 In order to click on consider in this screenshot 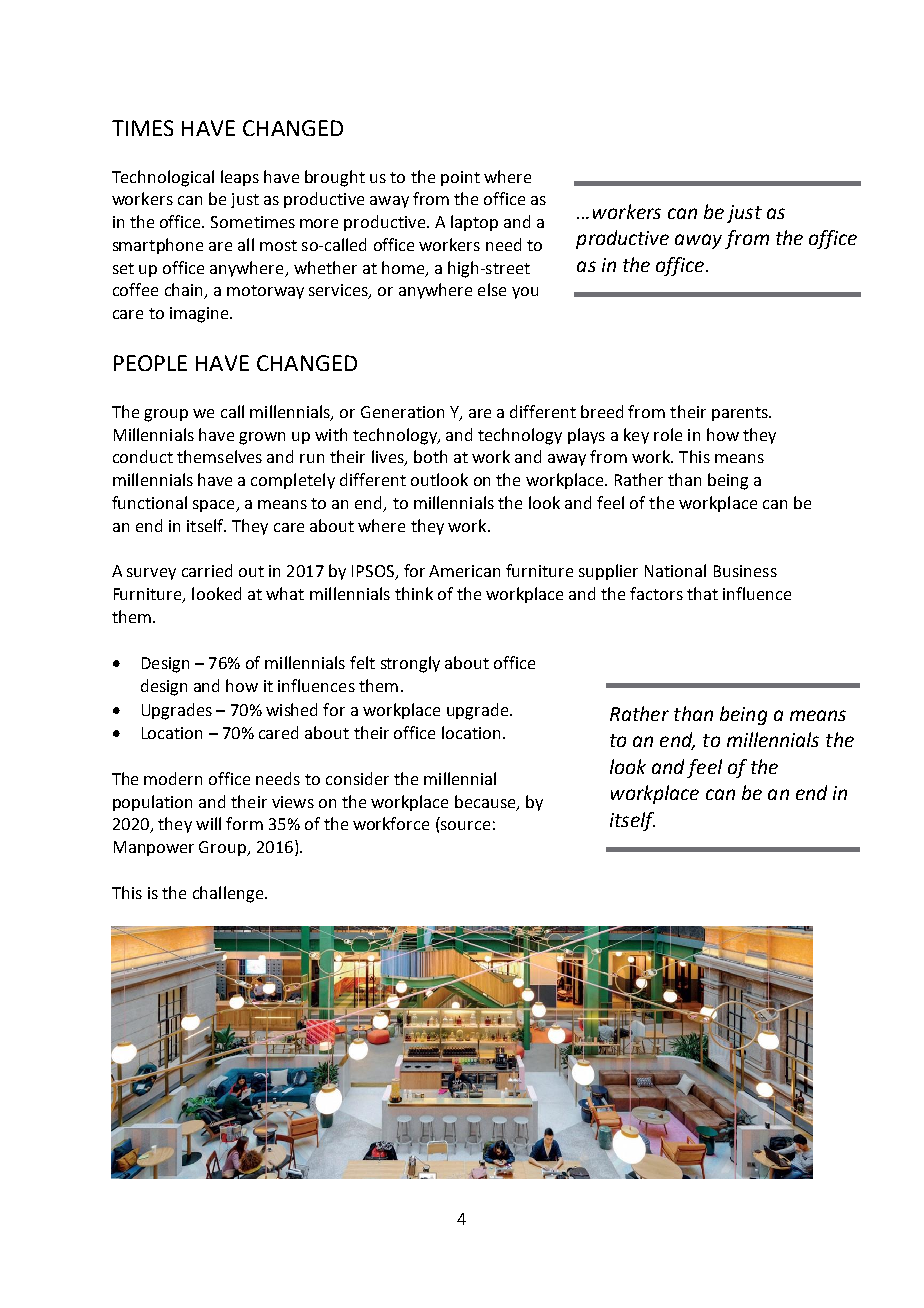, I will do `click(357, 778)`.
